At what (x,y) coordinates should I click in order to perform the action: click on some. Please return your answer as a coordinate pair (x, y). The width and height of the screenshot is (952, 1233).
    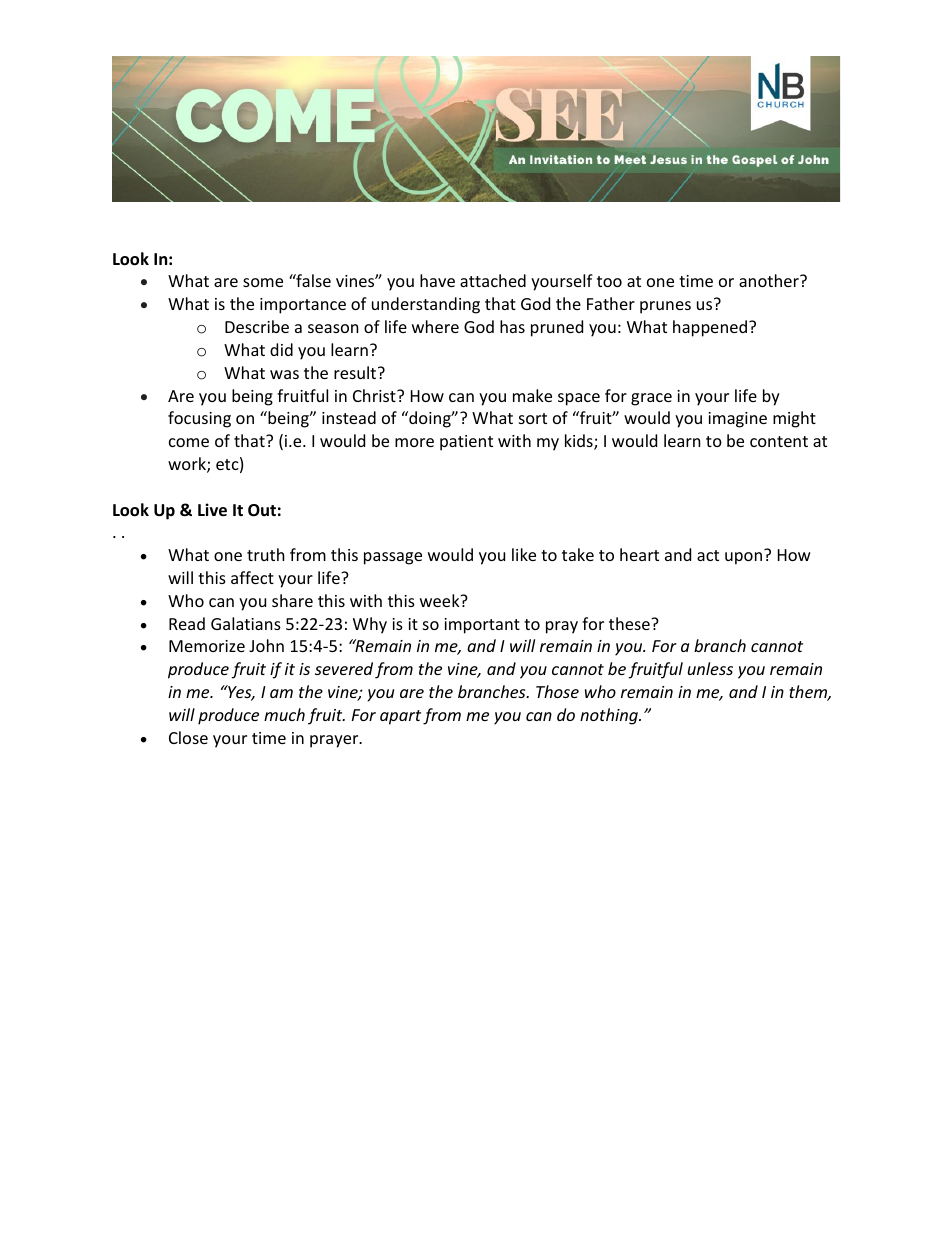
    Looking at the image, I should click on (263, 282).
